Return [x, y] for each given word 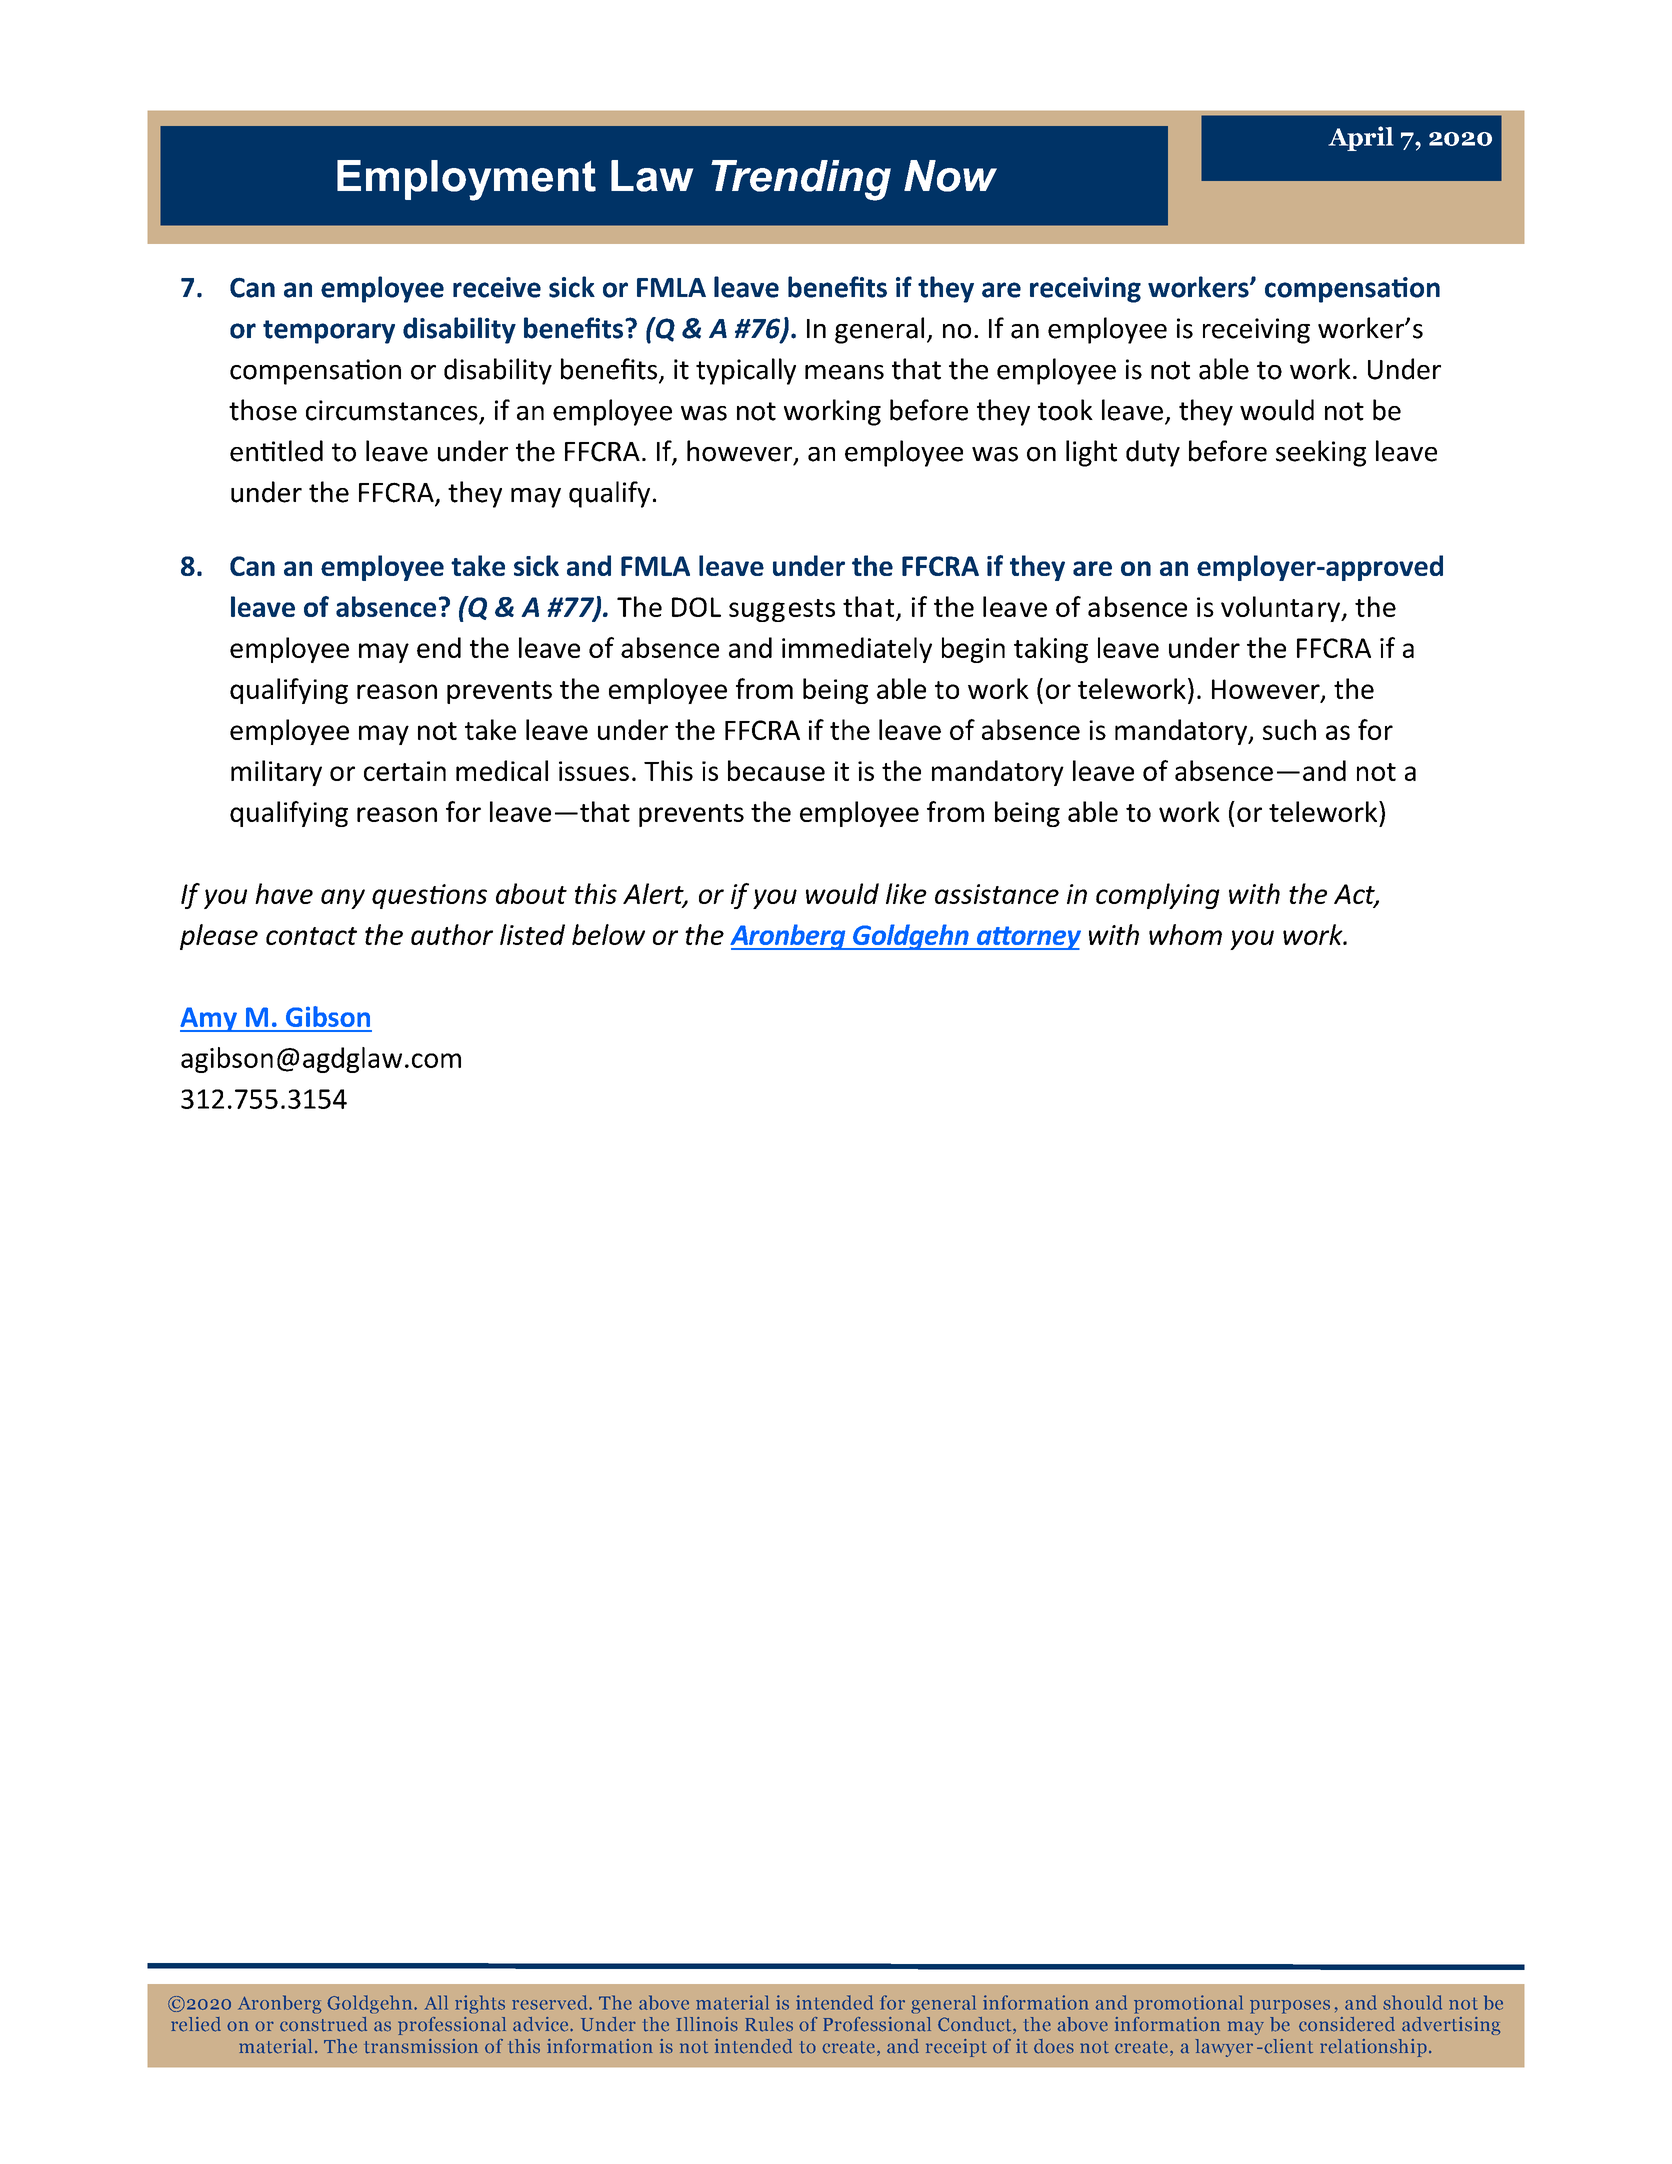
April [1361, 138]
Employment [466, 180]
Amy [209, 1019]
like [906, 893]
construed [323, 2024]
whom [1185, 934]
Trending [801, 180]
